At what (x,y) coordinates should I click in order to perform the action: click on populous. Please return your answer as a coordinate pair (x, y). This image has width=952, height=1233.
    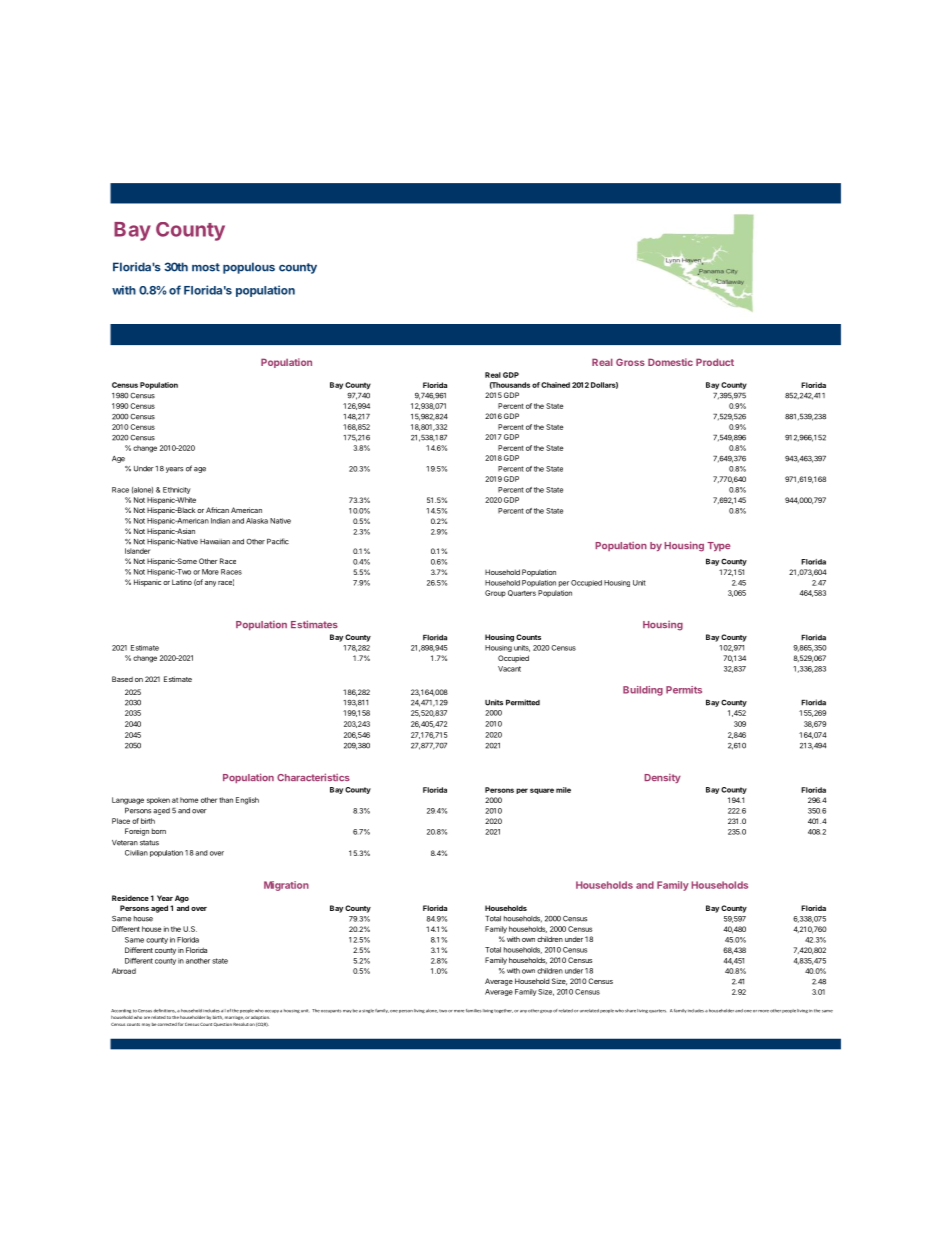
    Looking at the image, I should click on (249, 268).
